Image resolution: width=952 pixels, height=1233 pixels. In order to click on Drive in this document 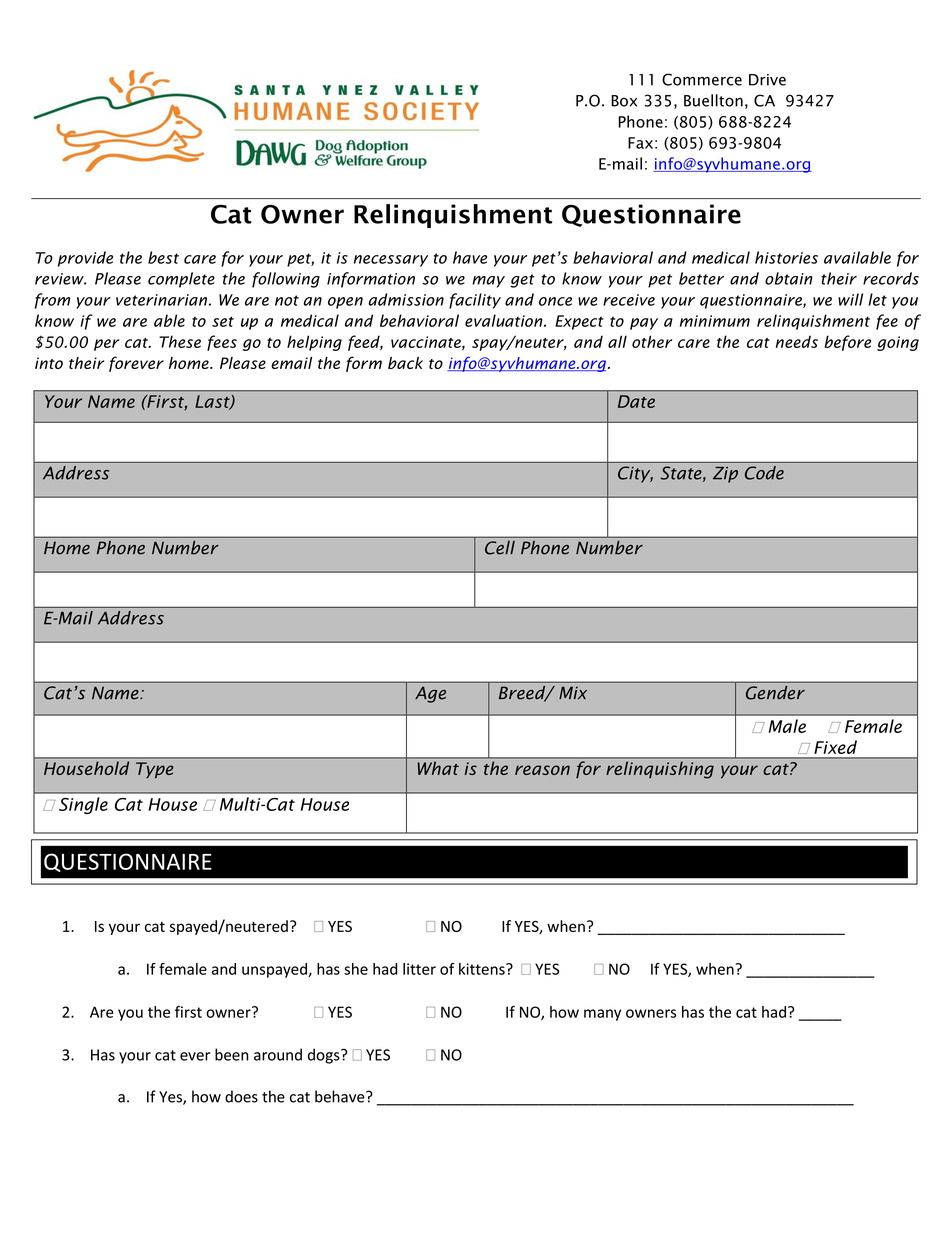, I will do `click(767, 80)`.
